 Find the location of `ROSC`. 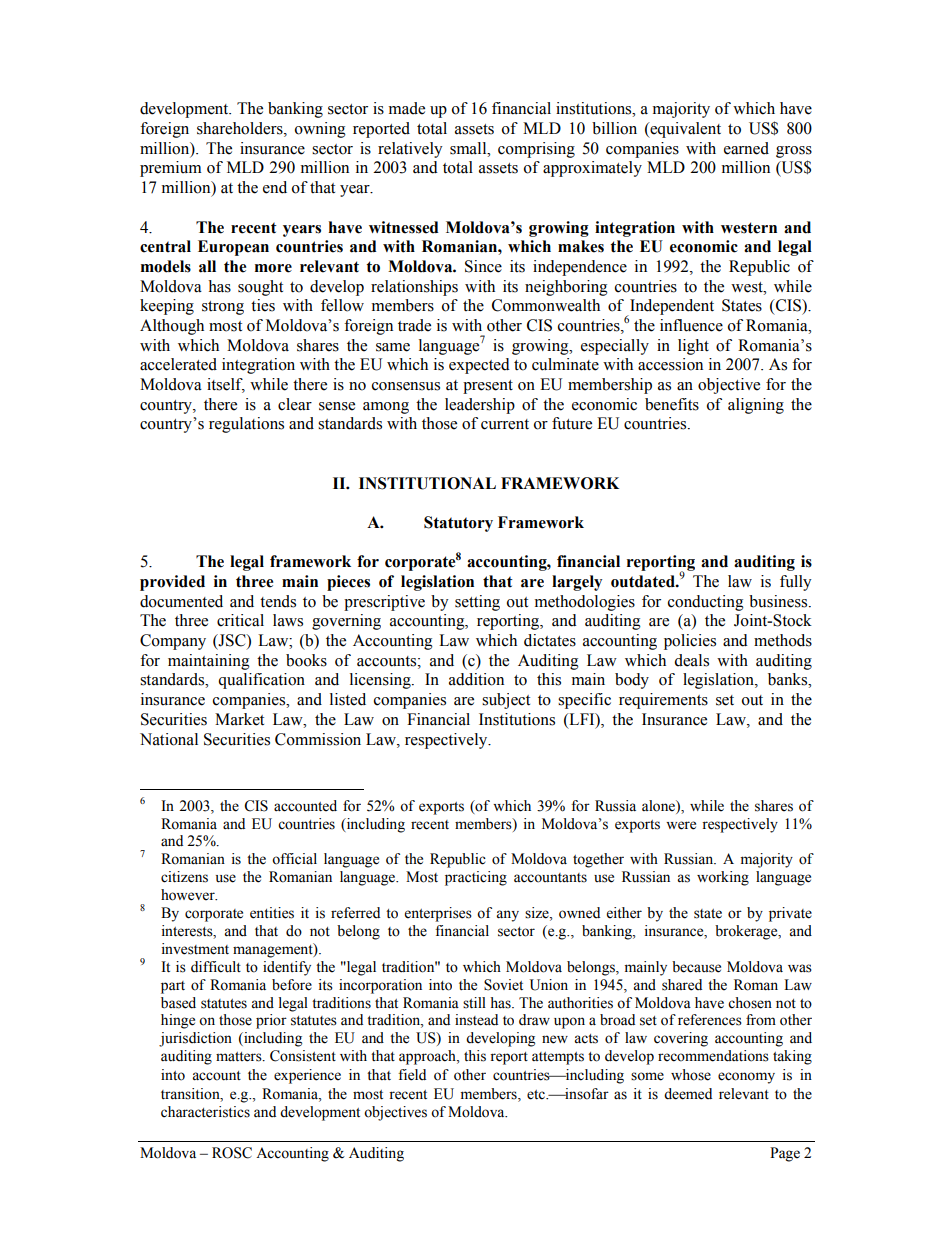

ROSC is located at coordinates (232, 1153).
